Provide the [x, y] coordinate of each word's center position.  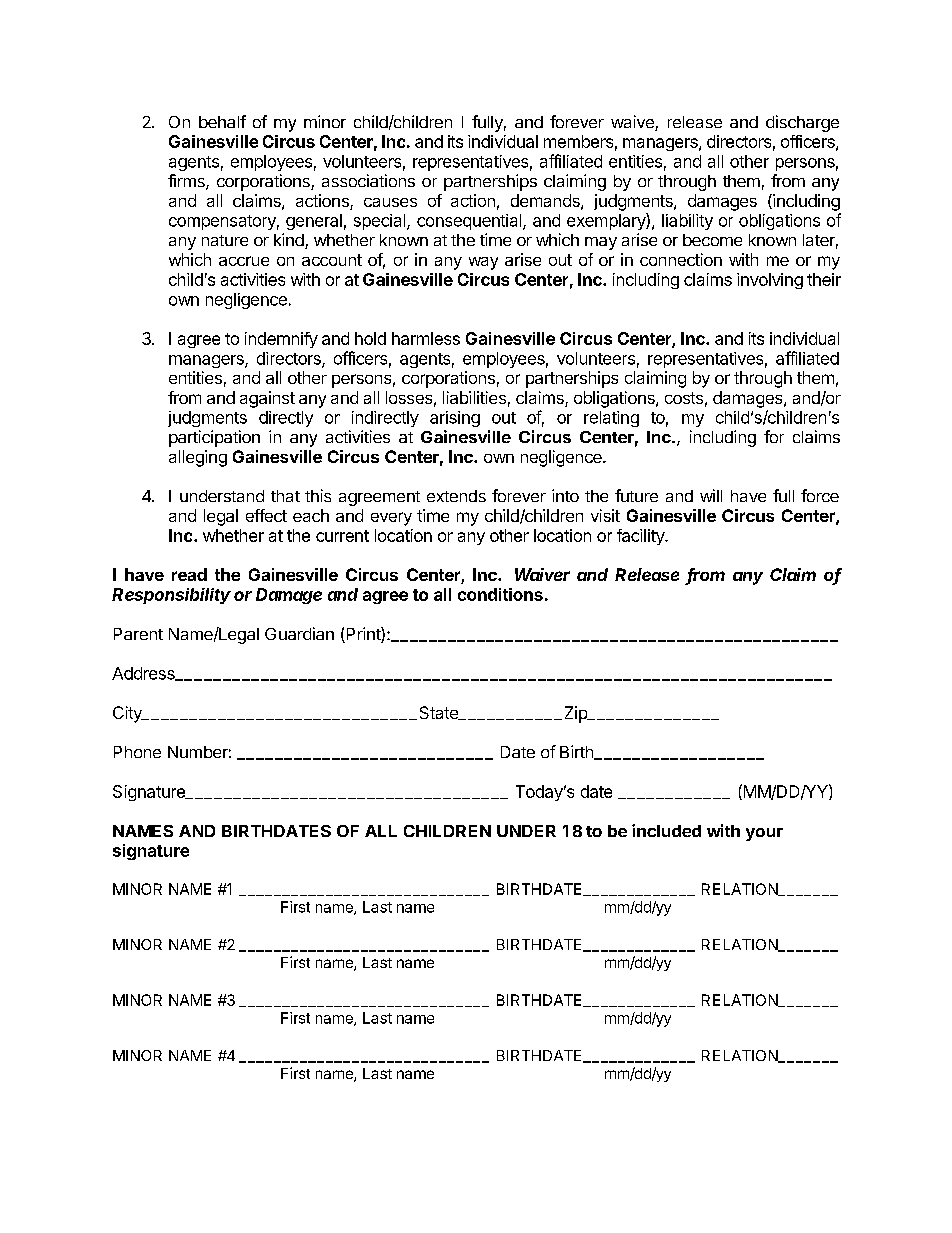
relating [611, 419]
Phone [137, 752]
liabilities [474, 397]
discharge [802, 123]
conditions [500, 594]
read [189, 574]
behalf [222, 121]
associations [368, 180]
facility [641, 537]
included [666, 830]
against [267, 399]
